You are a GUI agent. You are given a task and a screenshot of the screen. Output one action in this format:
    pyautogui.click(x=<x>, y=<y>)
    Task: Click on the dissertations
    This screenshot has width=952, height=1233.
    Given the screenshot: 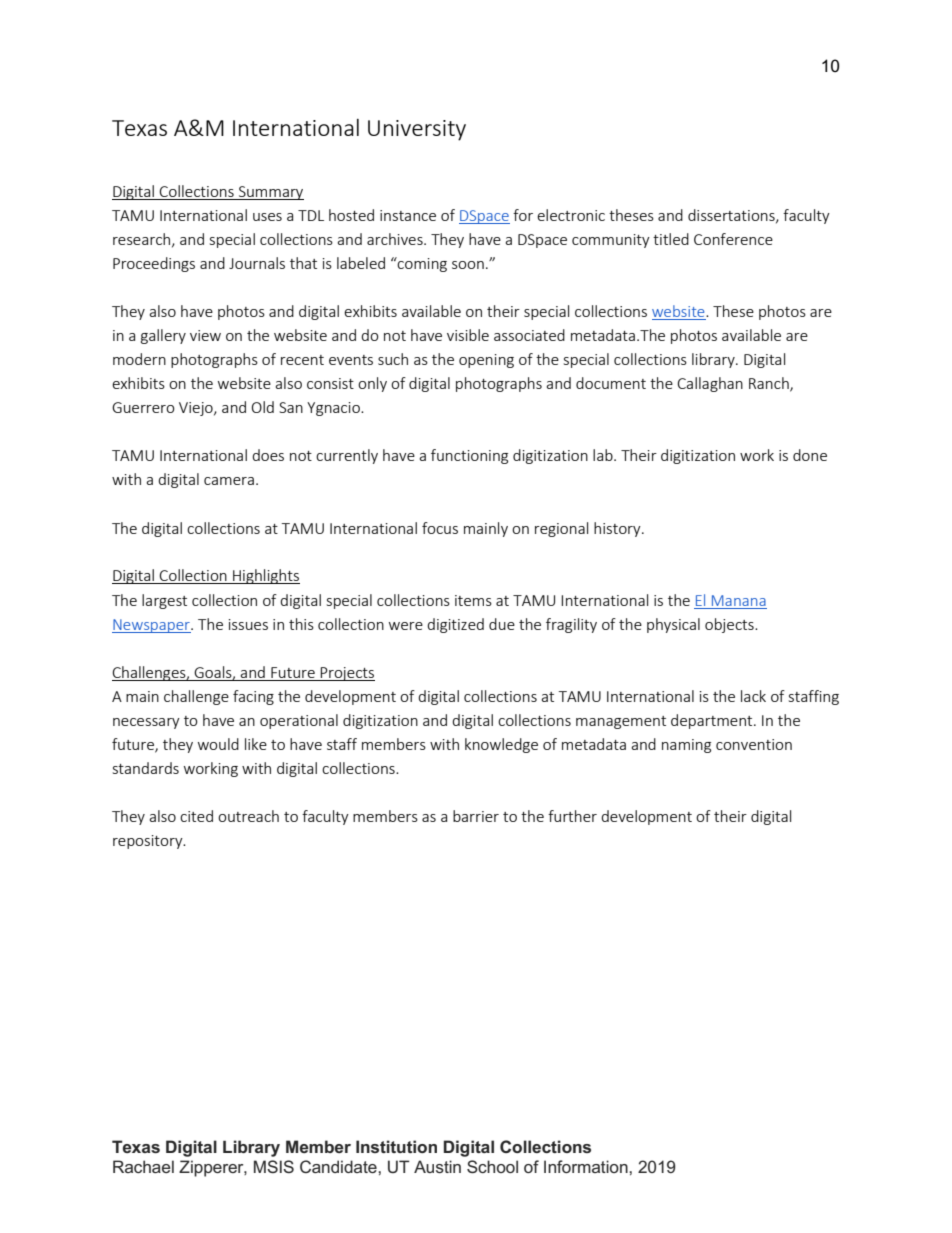 What is the action you would take?
    pyautogui.click(x=732, y=216)
